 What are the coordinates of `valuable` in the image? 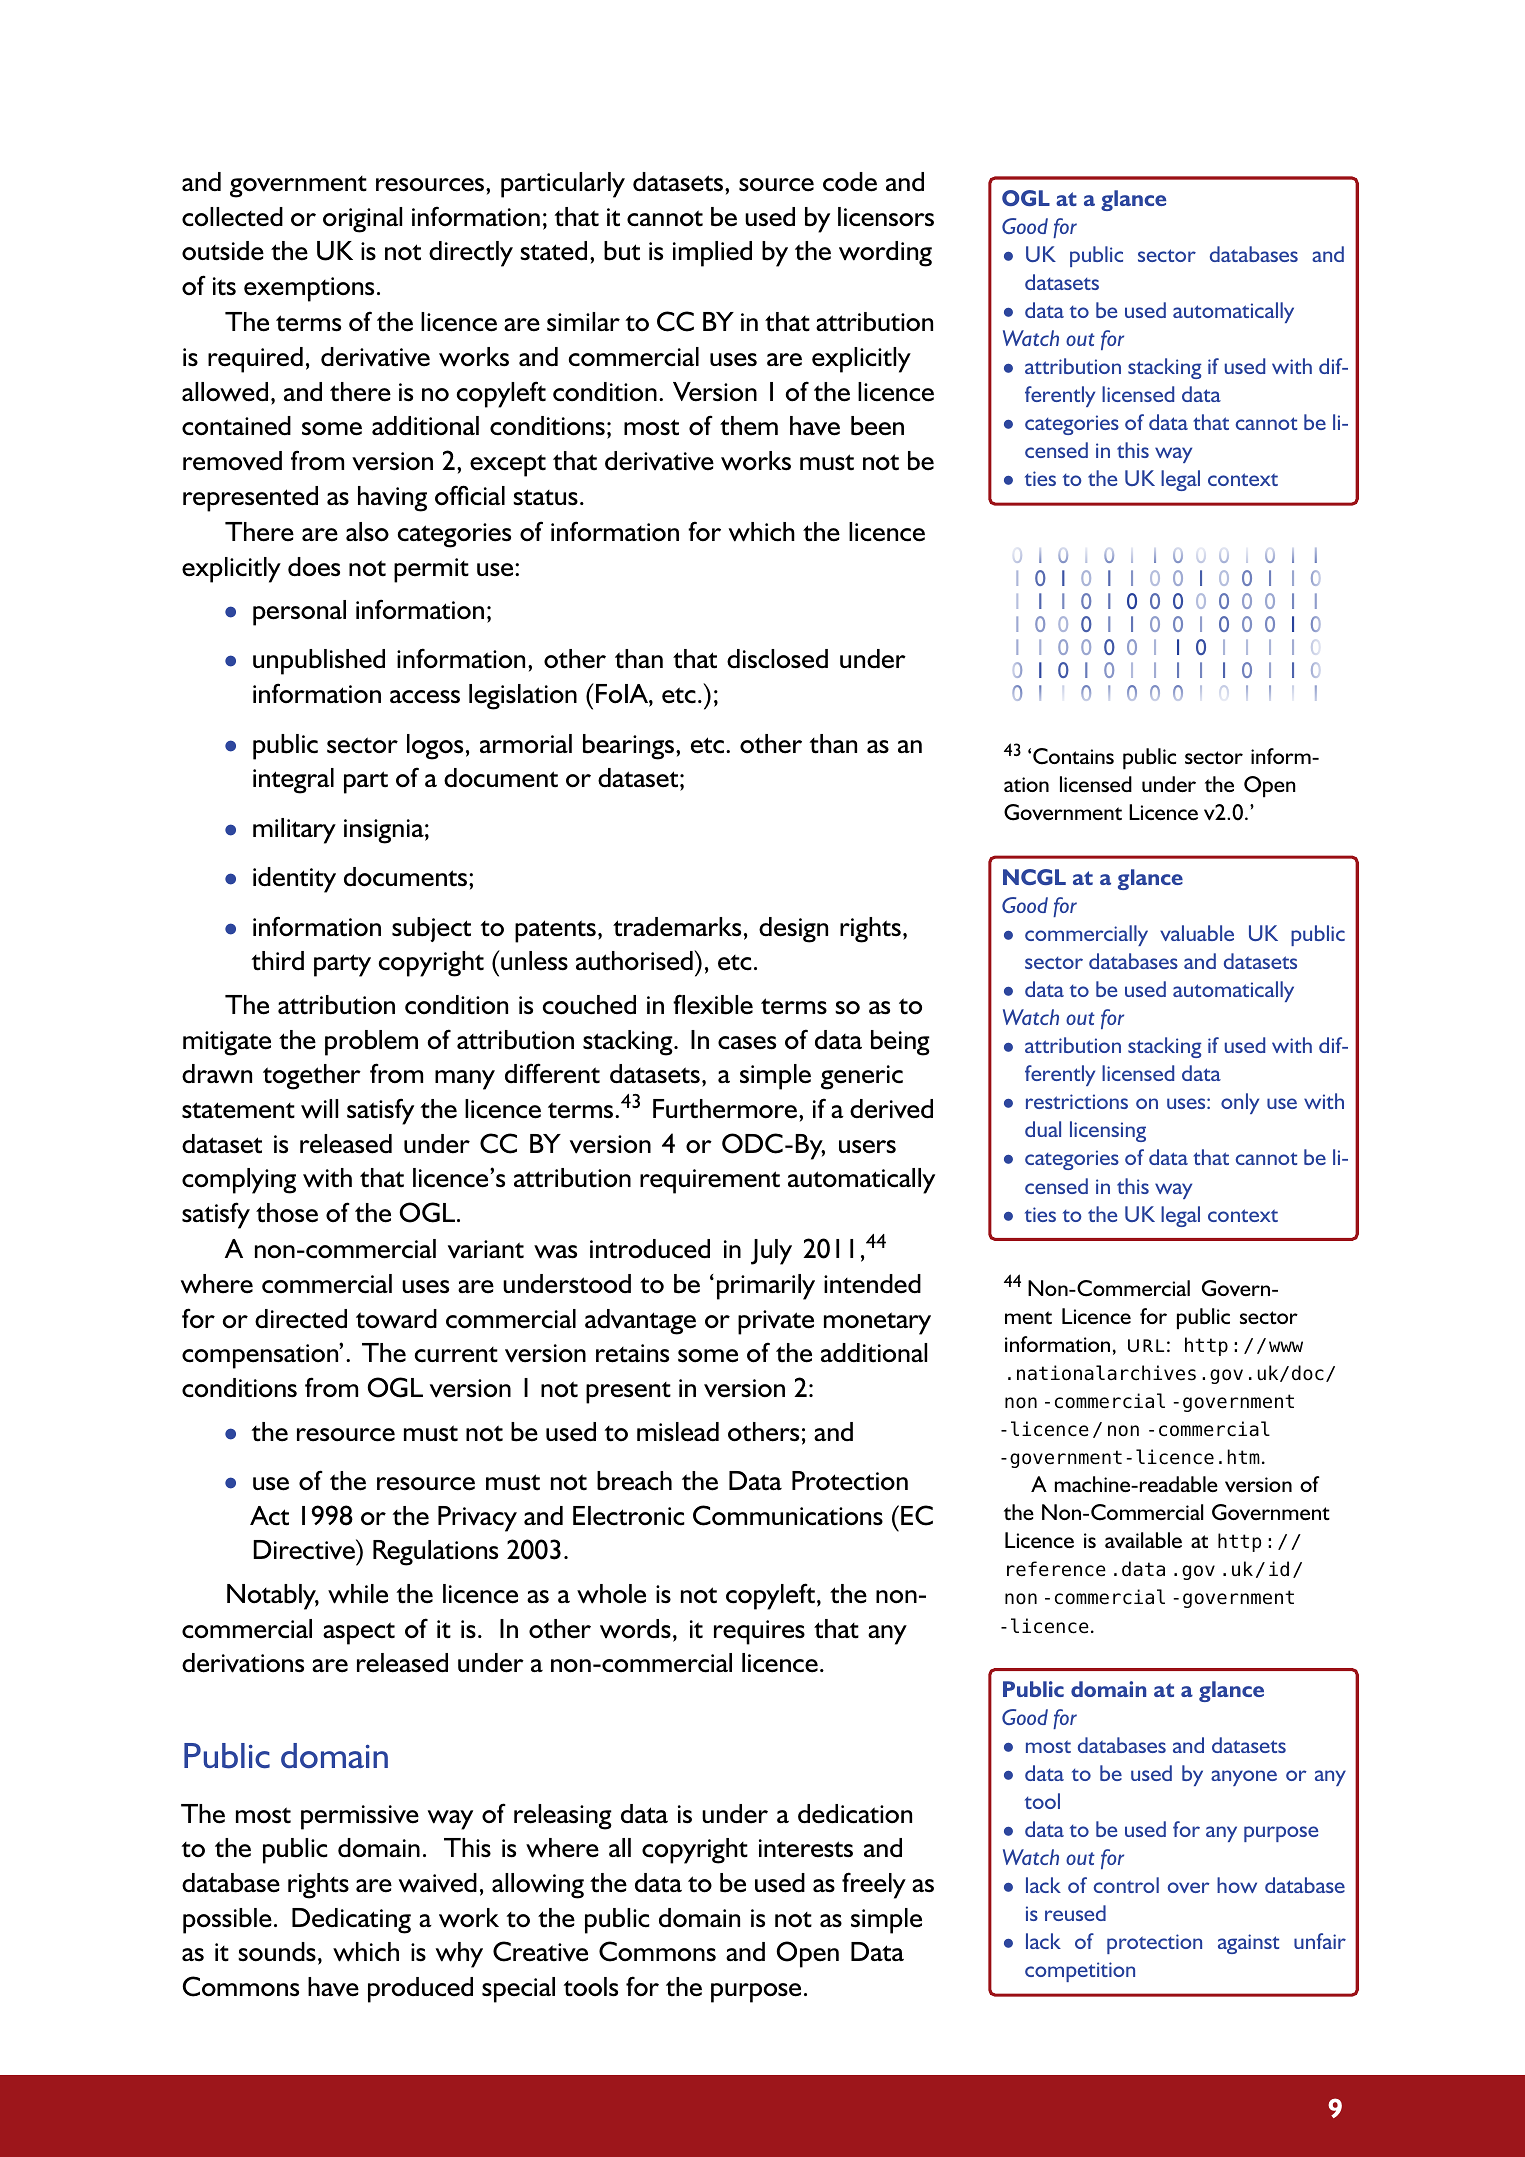 It's located at (1197, 933).
